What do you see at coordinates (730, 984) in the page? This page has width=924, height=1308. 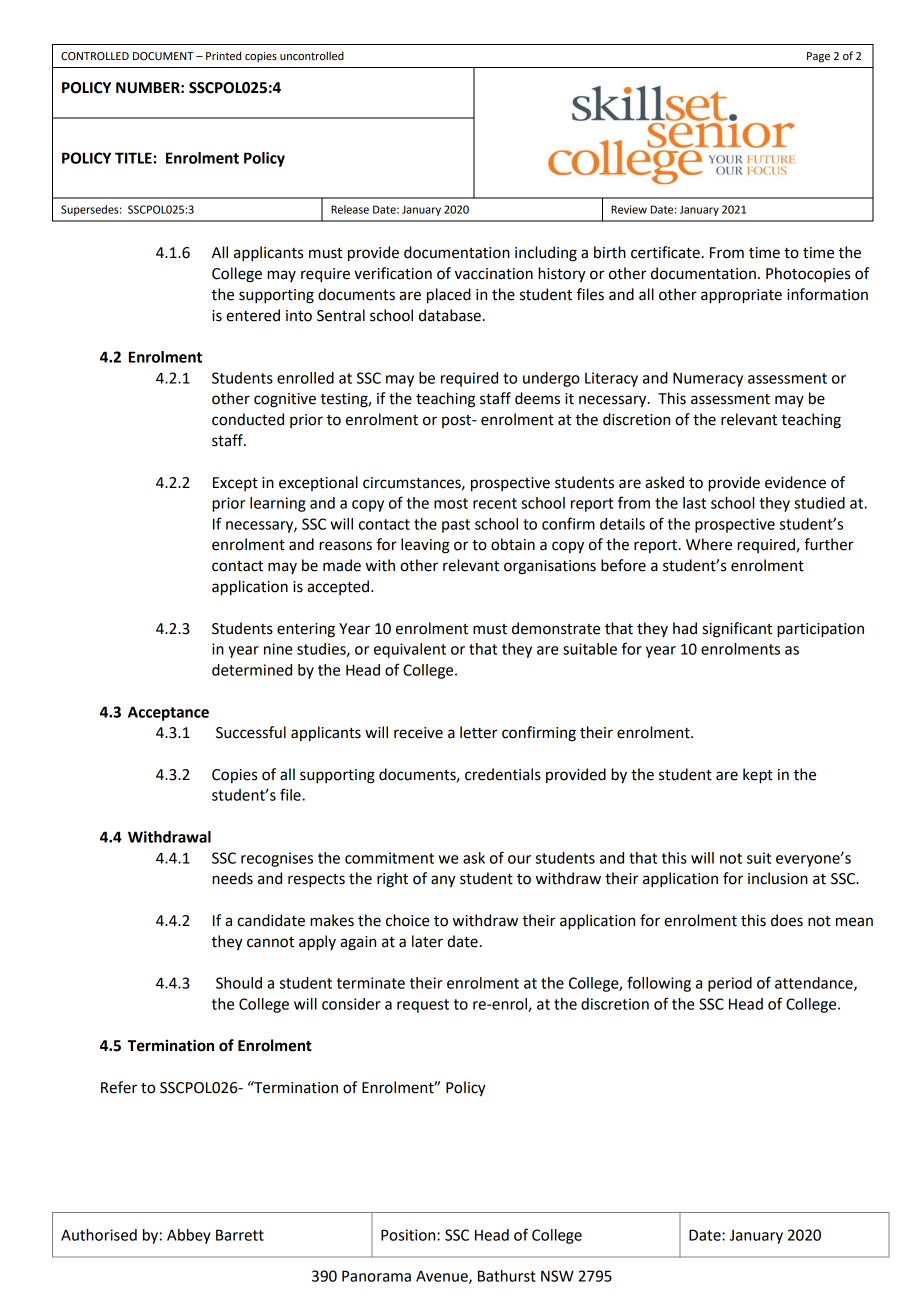 I see `period` at bounding box center [730, 984].
